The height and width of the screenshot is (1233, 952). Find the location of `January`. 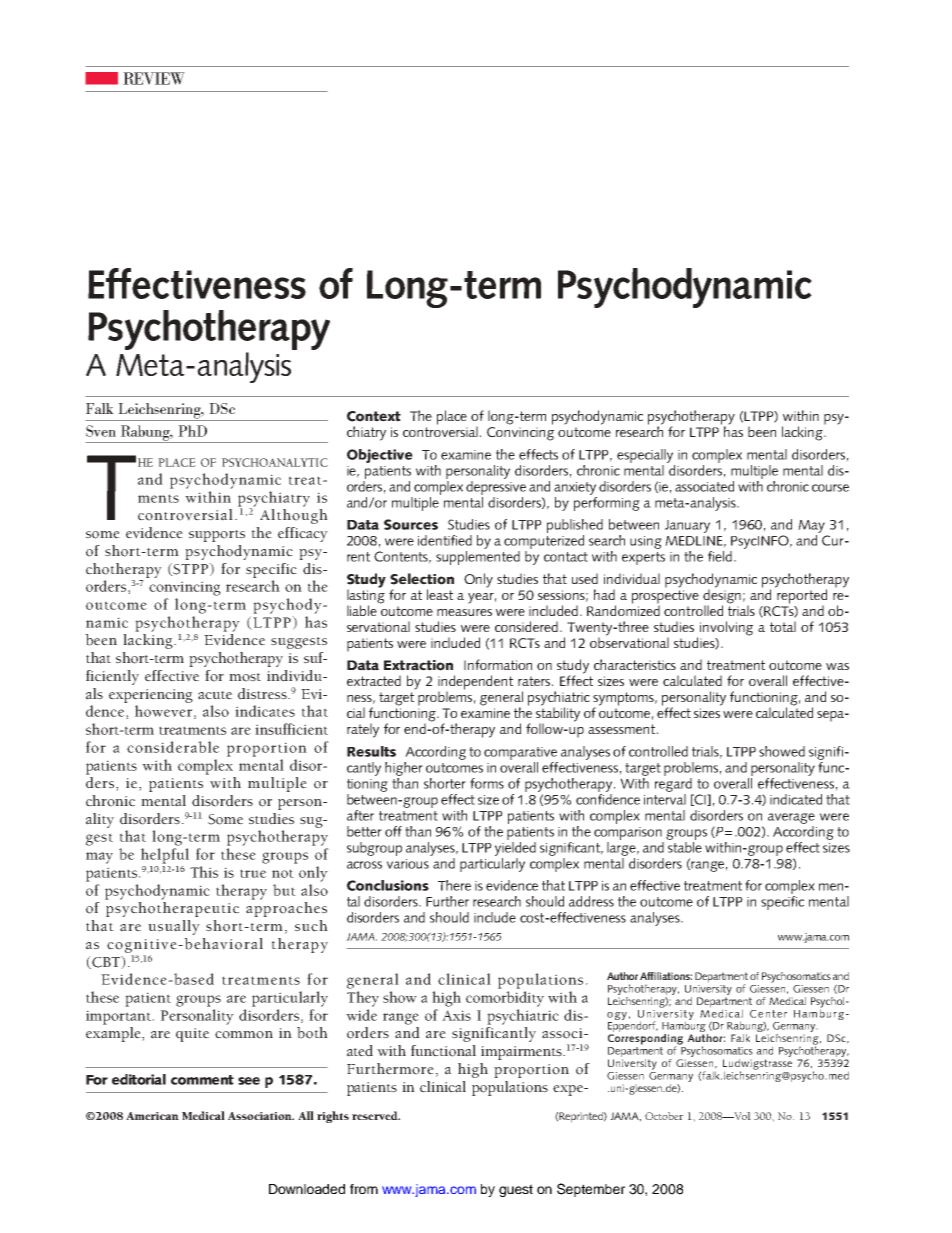

January is located at coordinates (687, 526).
